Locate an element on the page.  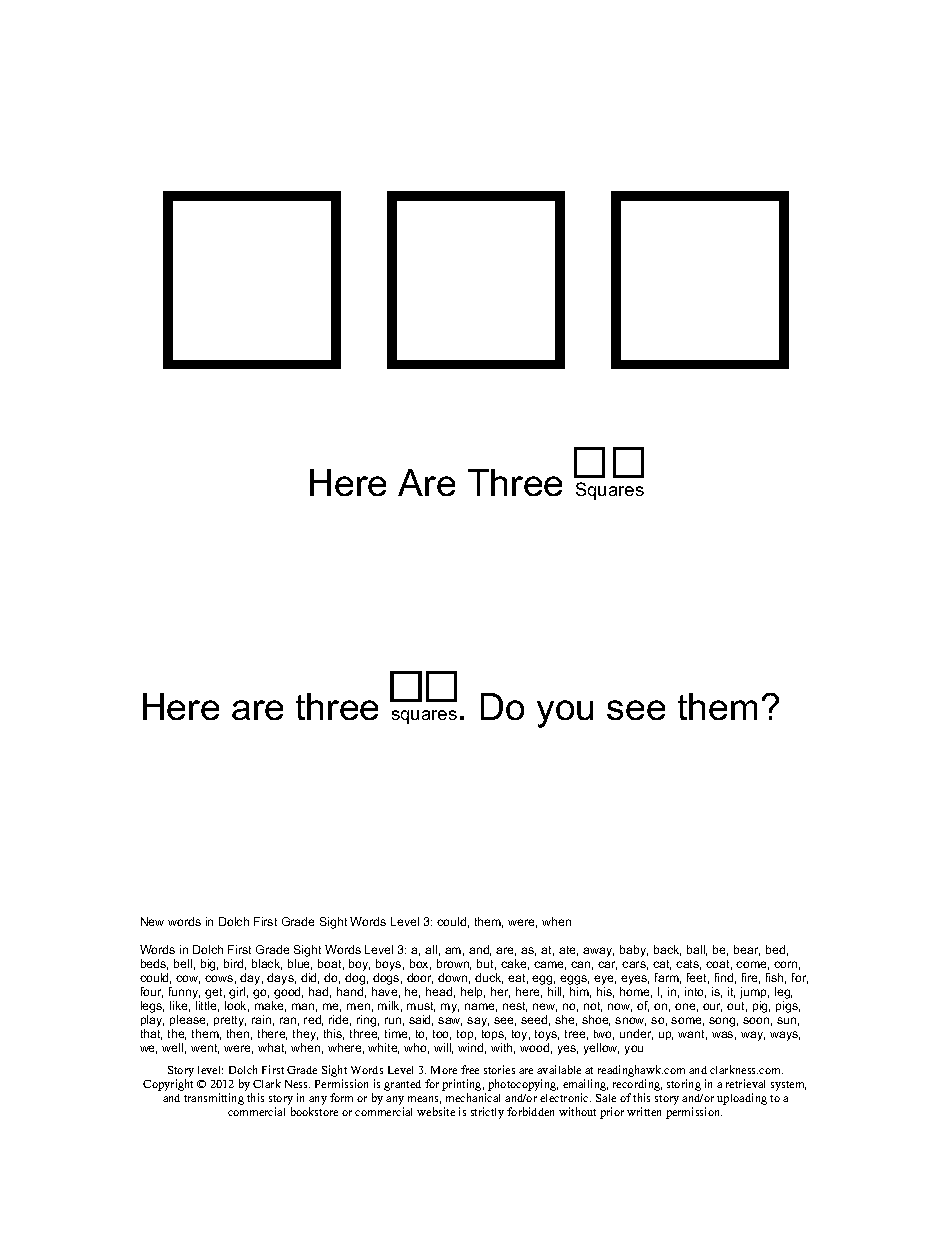
transmitting is located at coordinates (214, 1099).
